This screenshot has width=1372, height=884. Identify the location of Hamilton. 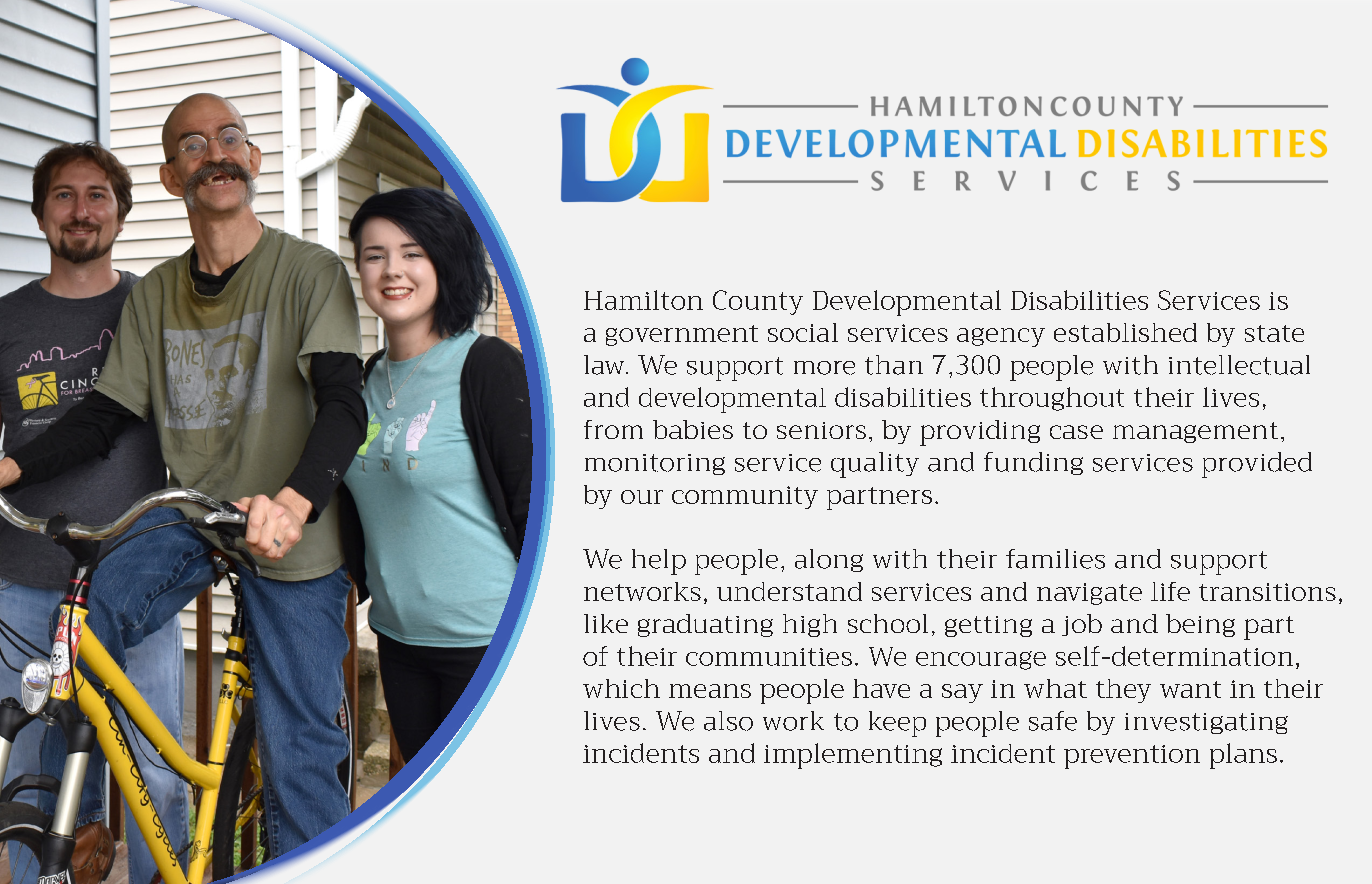
(643, 300).
